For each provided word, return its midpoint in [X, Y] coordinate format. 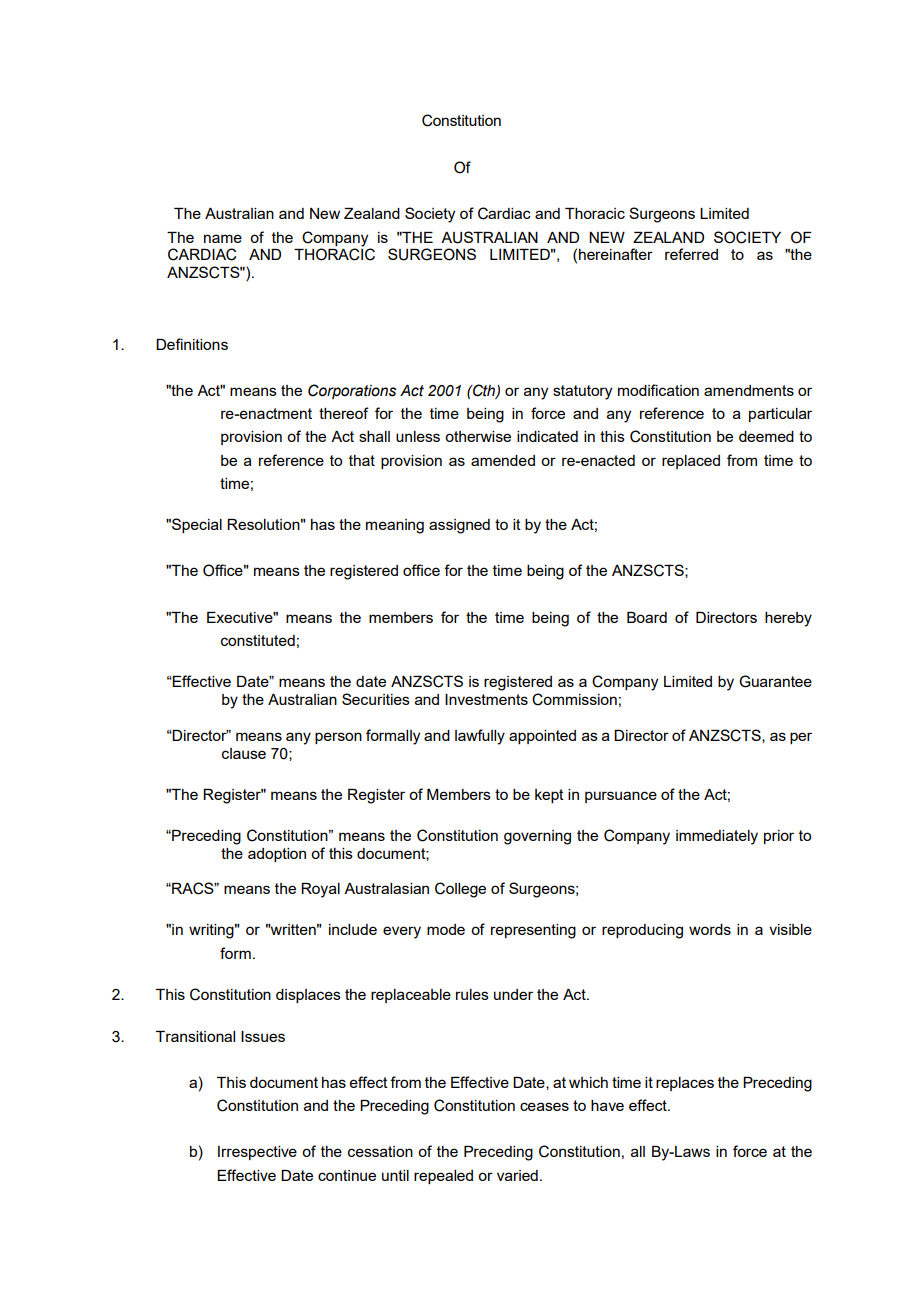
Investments [486, 699]
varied [517, 1175]
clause [244, 753]
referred [691, 254]
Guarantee [775, 681]
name [223, 238]
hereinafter [616, 254]
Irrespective [257, 1153]
